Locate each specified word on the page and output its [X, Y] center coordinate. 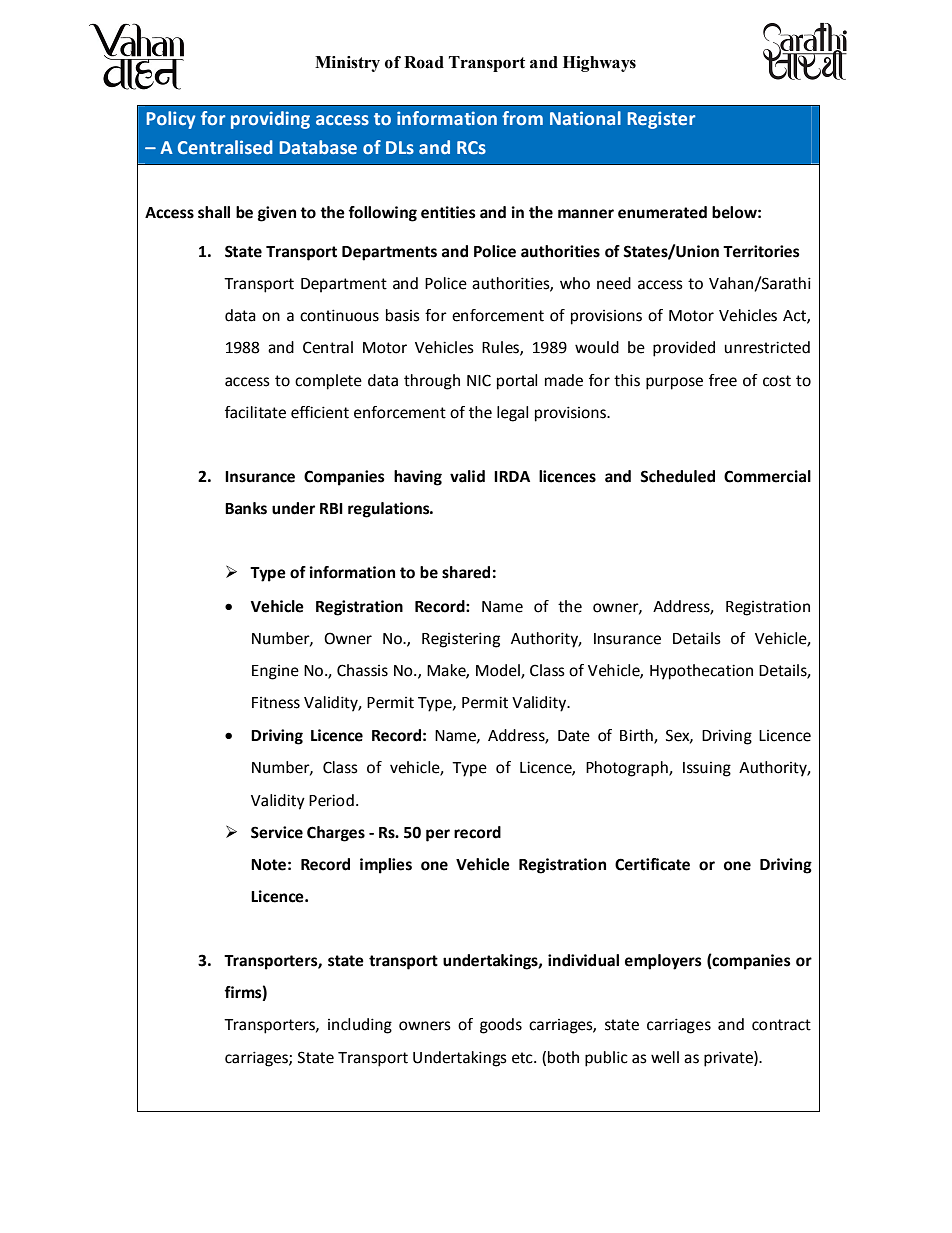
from [522, 118]
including [360, 1026]
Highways [599, 64]
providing [270, 120]
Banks [246, 508]
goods [501, 1026]
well [665, 1057]
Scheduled [677, 476]
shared [466, 572]
